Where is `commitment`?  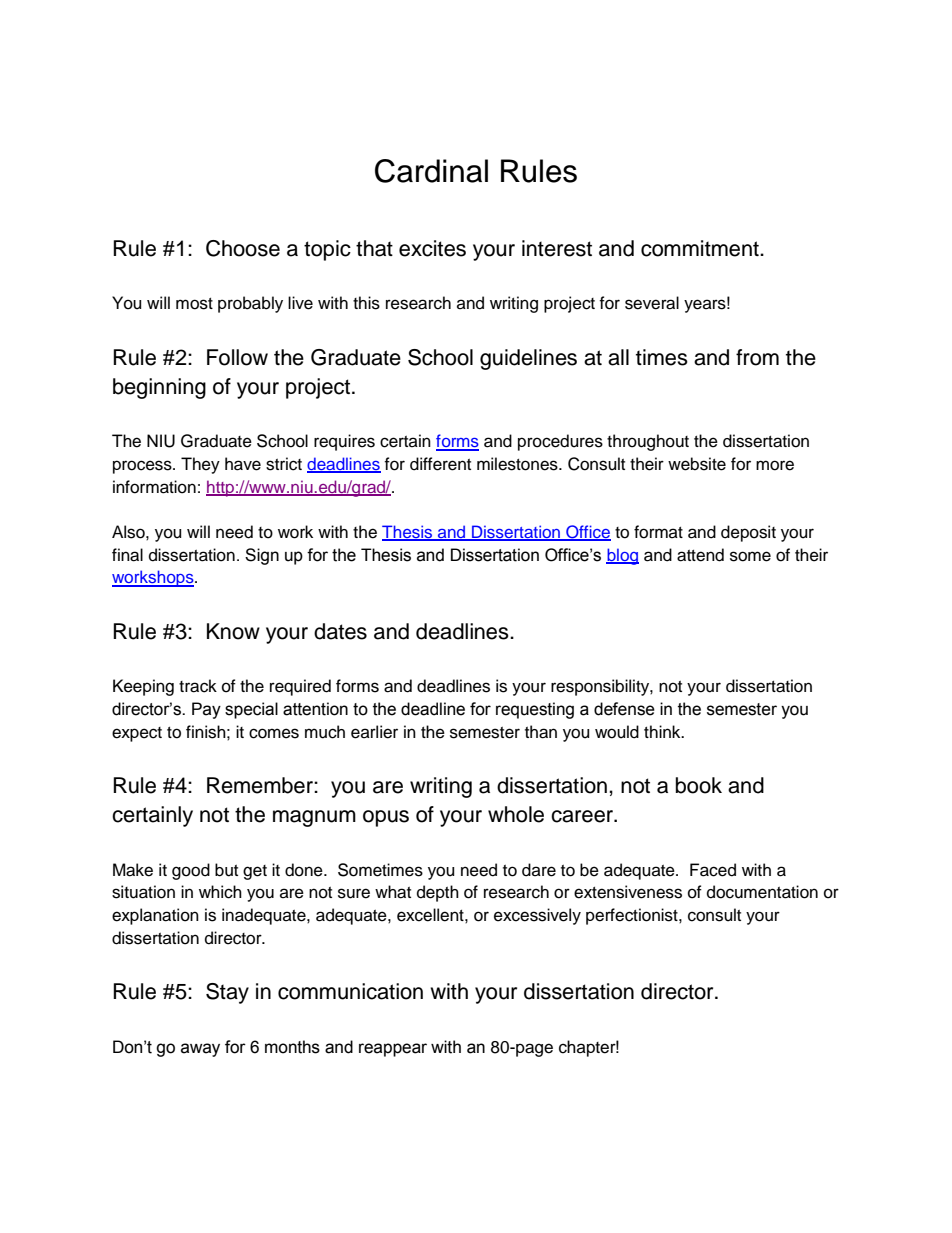 commitment is located at coordinates (701, 248).
